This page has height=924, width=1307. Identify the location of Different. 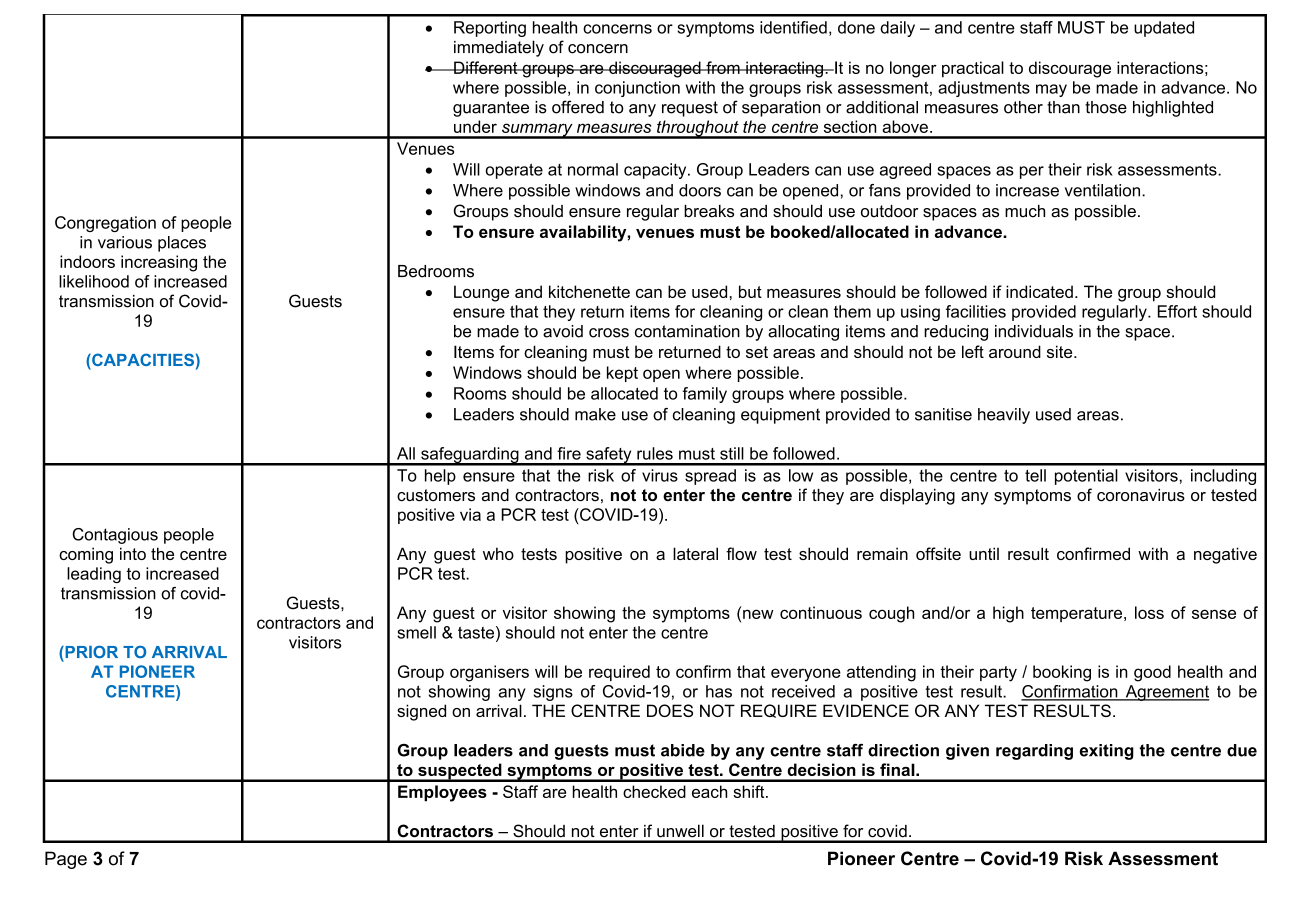
(486, 67).
